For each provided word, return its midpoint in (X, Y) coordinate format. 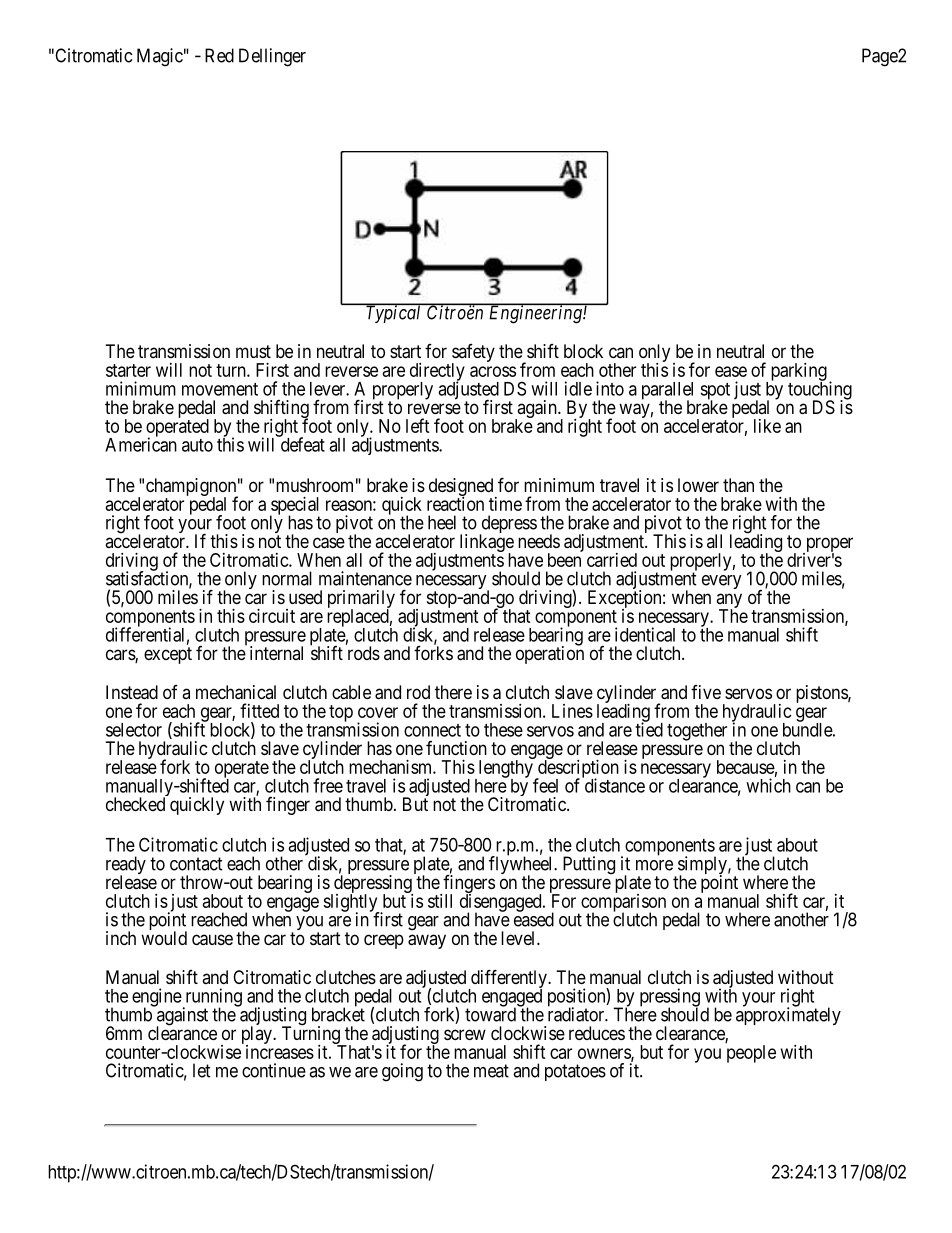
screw (465, 1034)
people (751, 1053)
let (202, 1070)
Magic (160, 57)
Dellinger (272, 57)
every (722, 582)
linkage (487, 544)
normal (287, 578)
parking (799, 373)
